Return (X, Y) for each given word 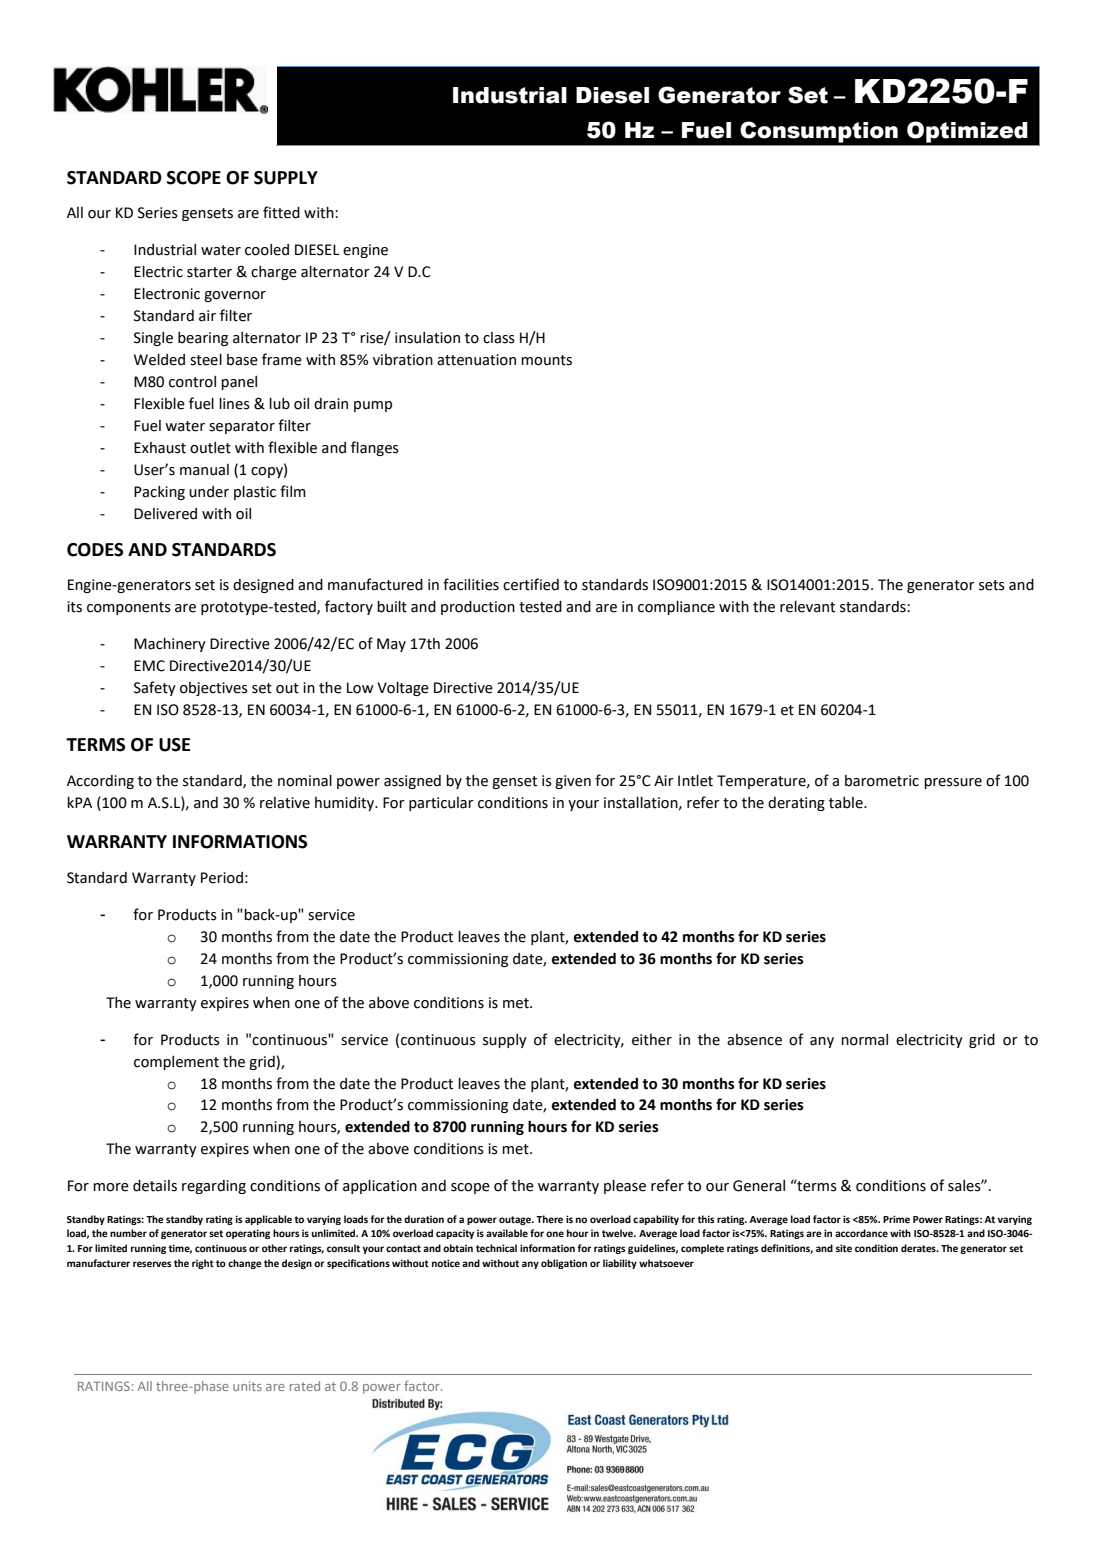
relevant (807, 607)
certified (531, 584)
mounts (546, 360)
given (573, 782)
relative (285, 803)
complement (176, 1063)
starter (209, 272)
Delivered (165, 514)
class (499, 338)
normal (864, 1040)
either (652, 1040)
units (247, 1386)
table (847, 803)
